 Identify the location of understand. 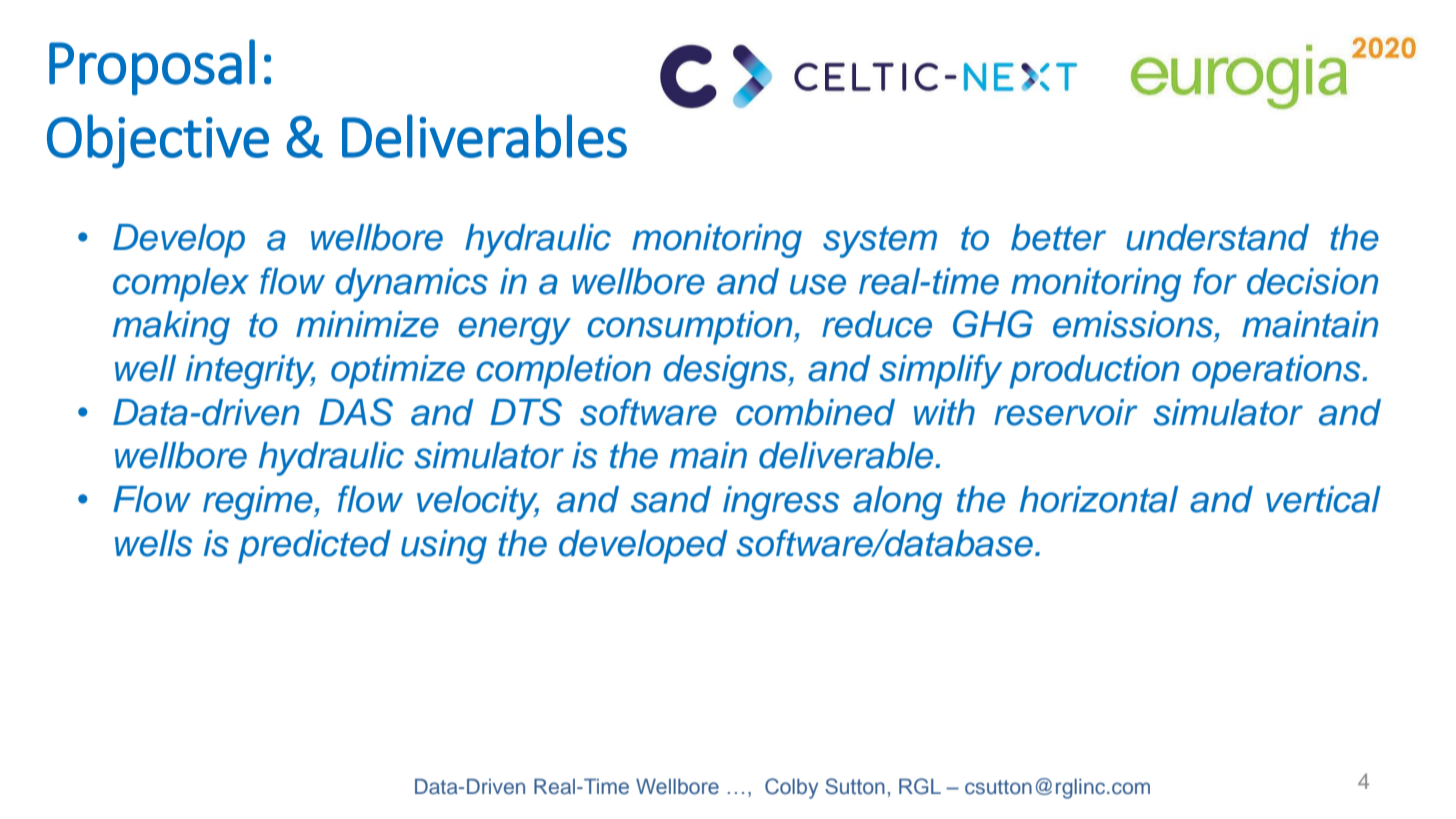
(1218, 237).
